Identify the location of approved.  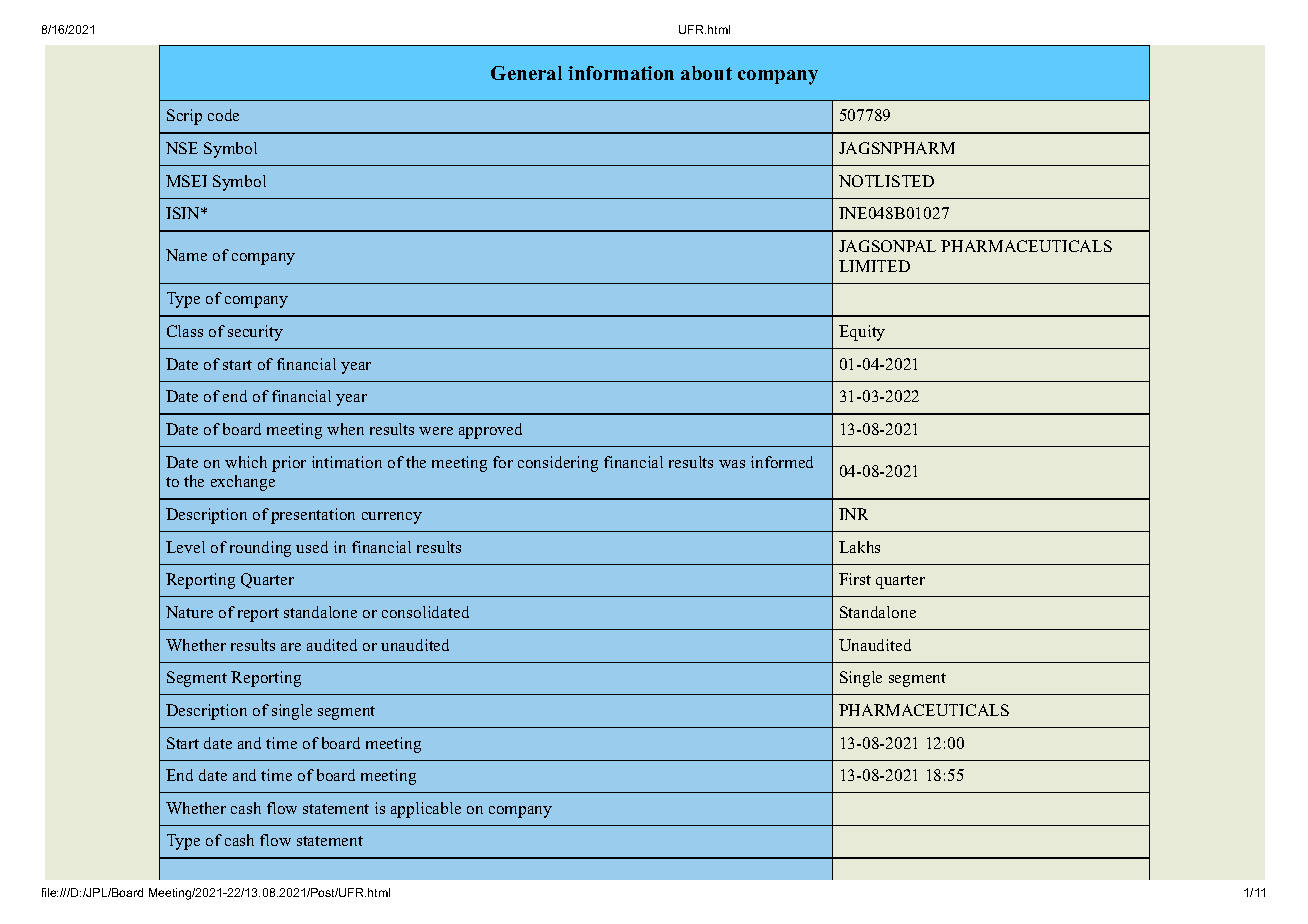
(490, 431).
